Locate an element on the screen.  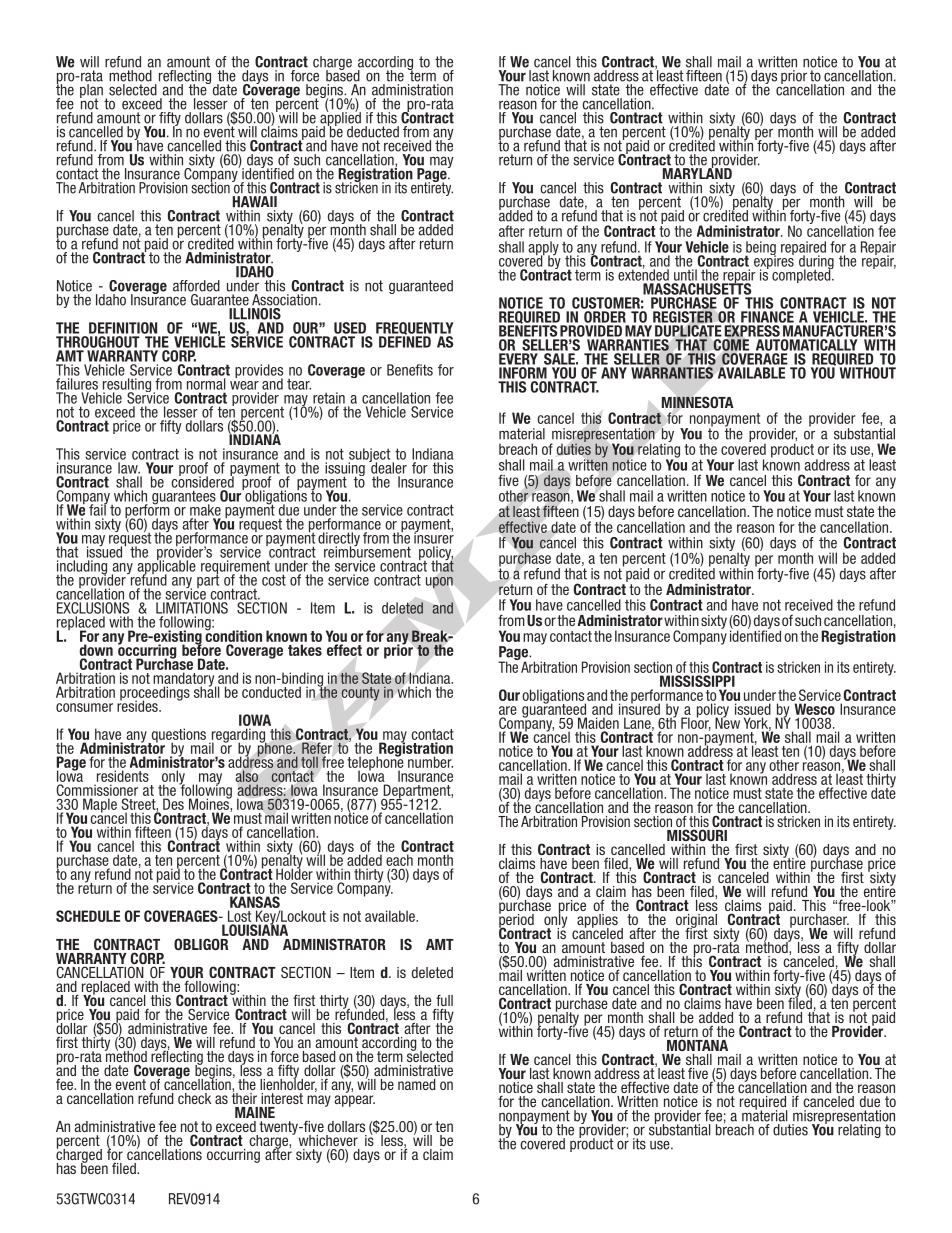
MINNESOTA is located at coordinates (698, 402).
